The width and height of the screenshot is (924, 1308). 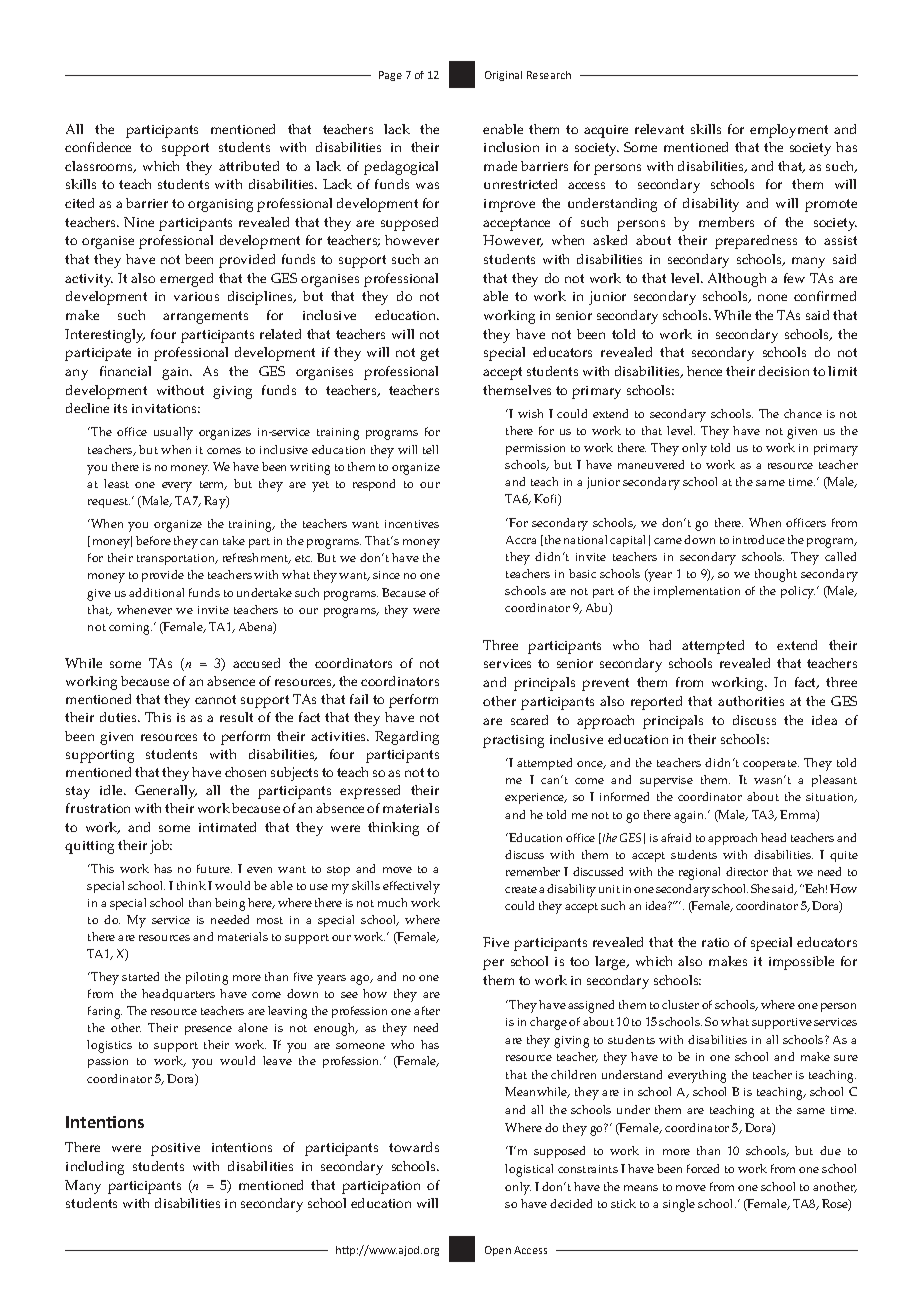 I want to click on positive, so click(x=175, y=1149).
